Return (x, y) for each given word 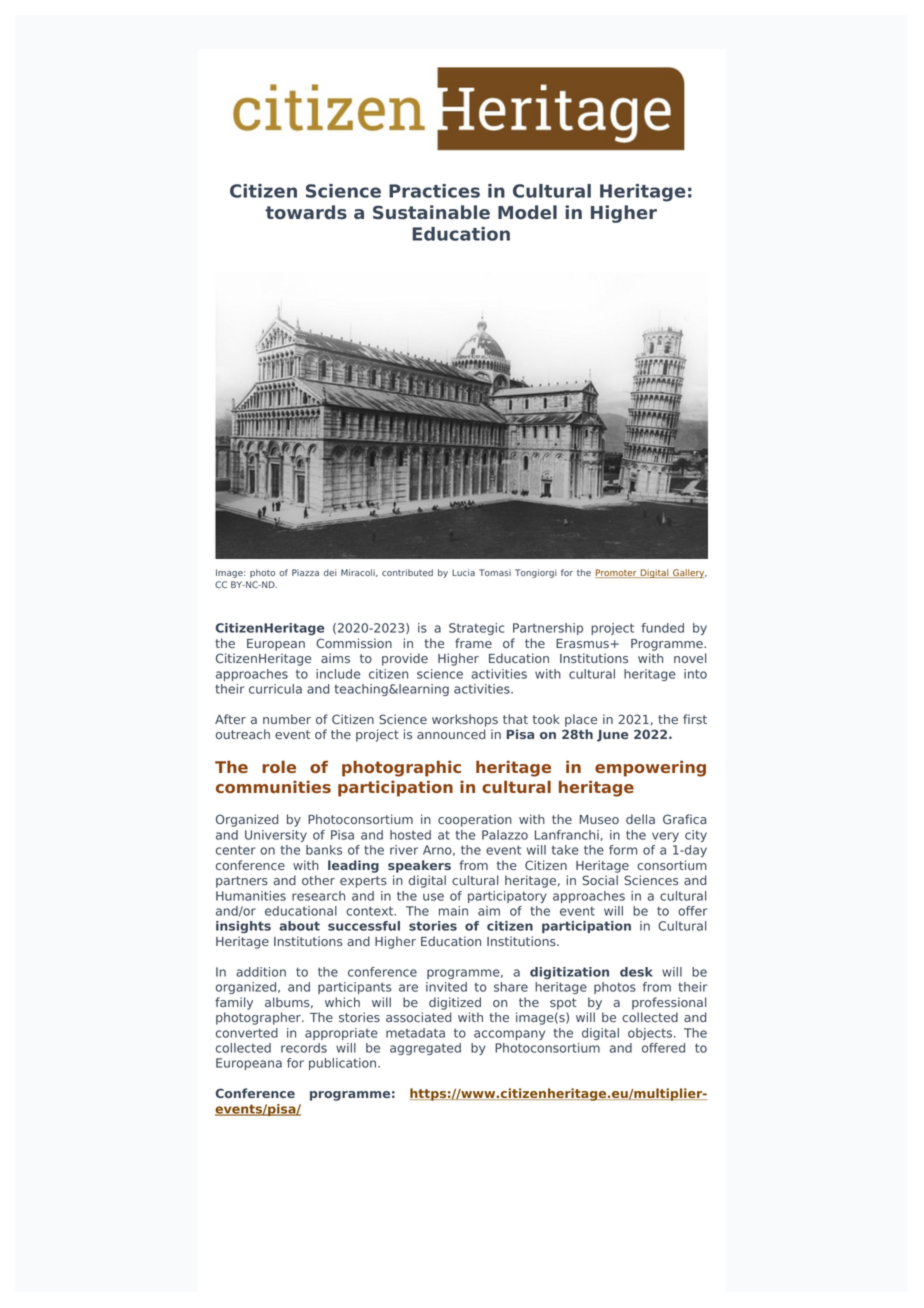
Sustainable (431, 212)
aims (335, 658)
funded (663, 628)
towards (306, 212)
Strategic (476, 629)
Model (527, 212)
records (304, 1048)
